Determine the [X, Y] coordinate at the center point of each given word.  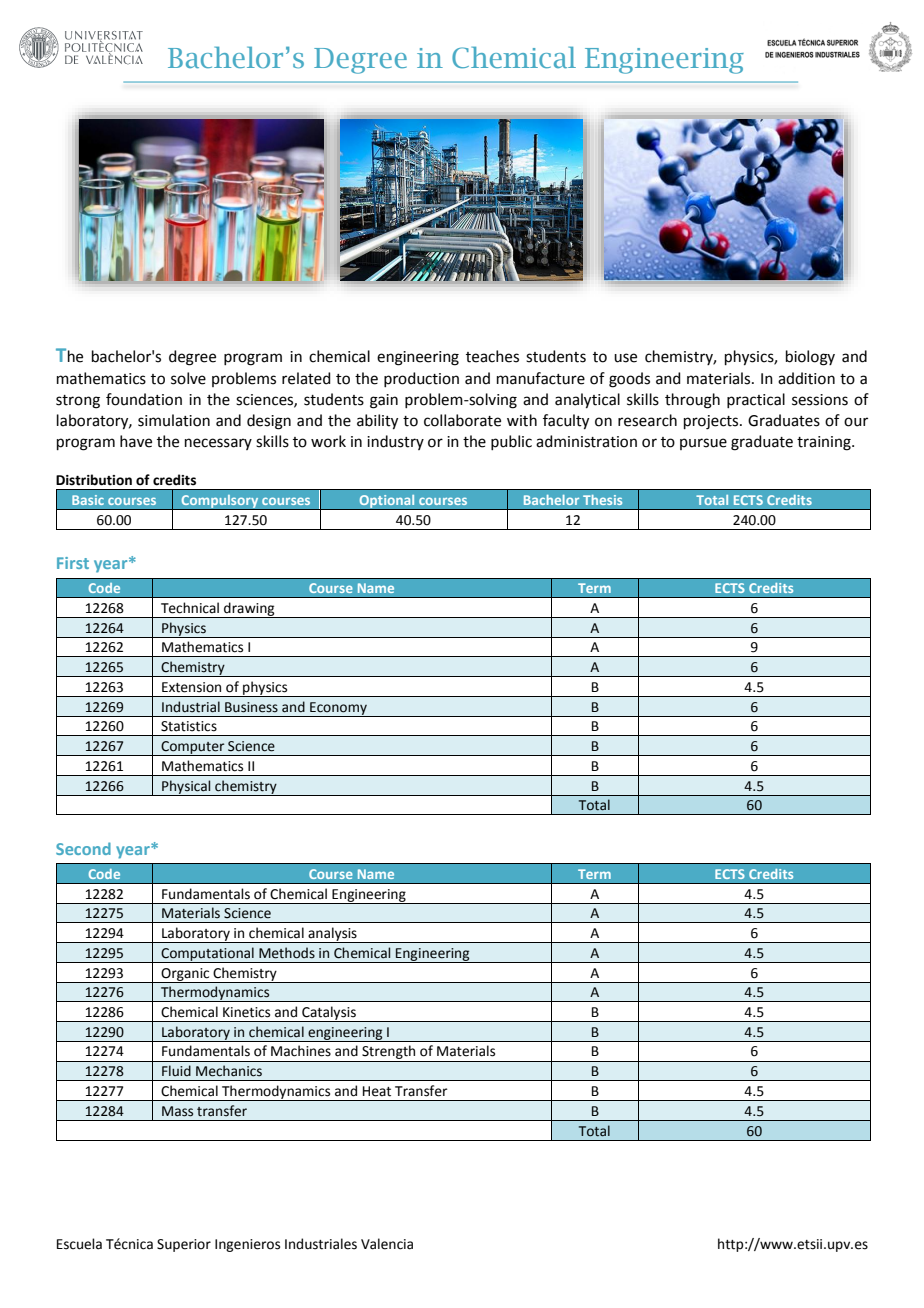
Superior [184, 1245]
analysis [332, 935]
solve [188, 378]
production [421, 379]
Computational [207, 955]
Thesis [602, 500]
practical [756, 400]
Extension [191, 687]
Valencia [387, 1244]
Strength [389, 1053]
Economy [338, 709]
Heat [377, 1091]
